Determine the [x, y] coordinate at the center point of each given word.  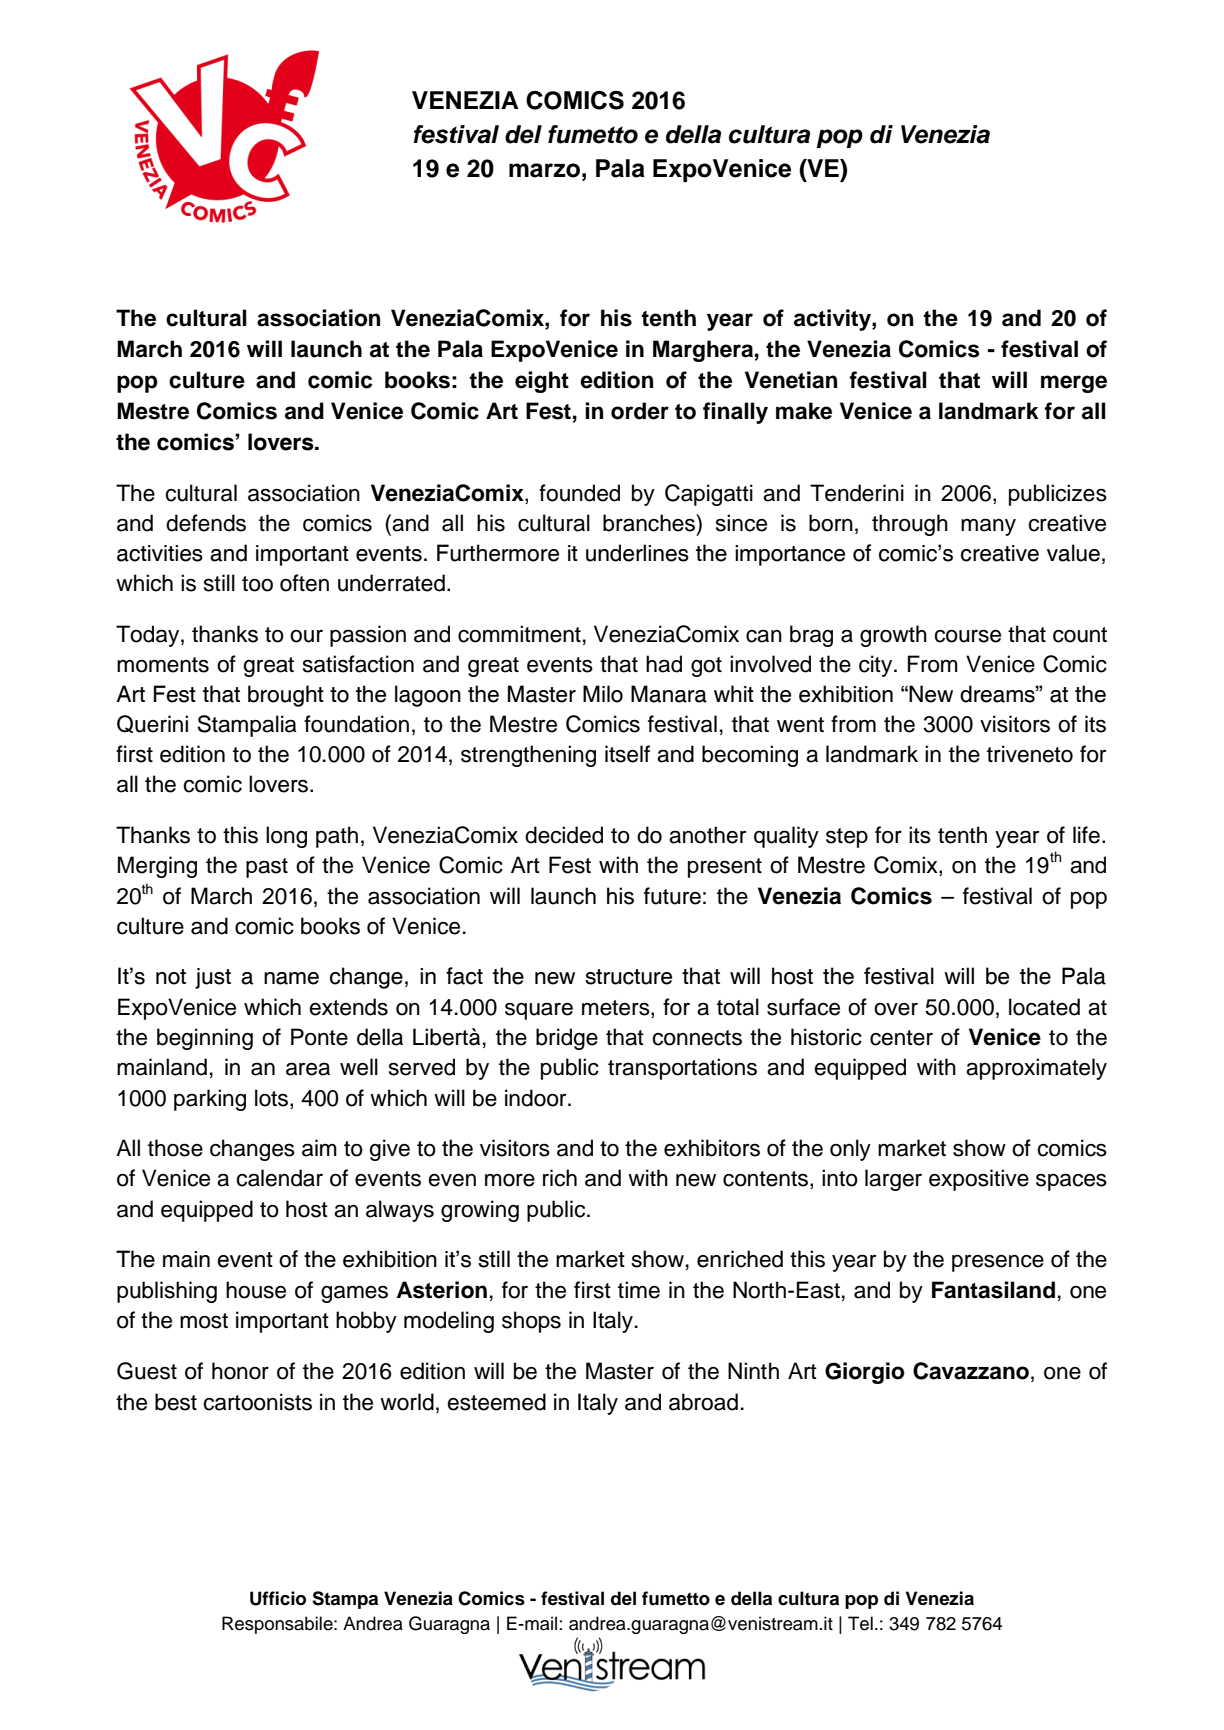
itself [627, 754]
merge [1074, 384]
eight [542, 382]
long [286, 837]
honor [240, 1371]
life [1086, 835]
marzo [544, 170]
